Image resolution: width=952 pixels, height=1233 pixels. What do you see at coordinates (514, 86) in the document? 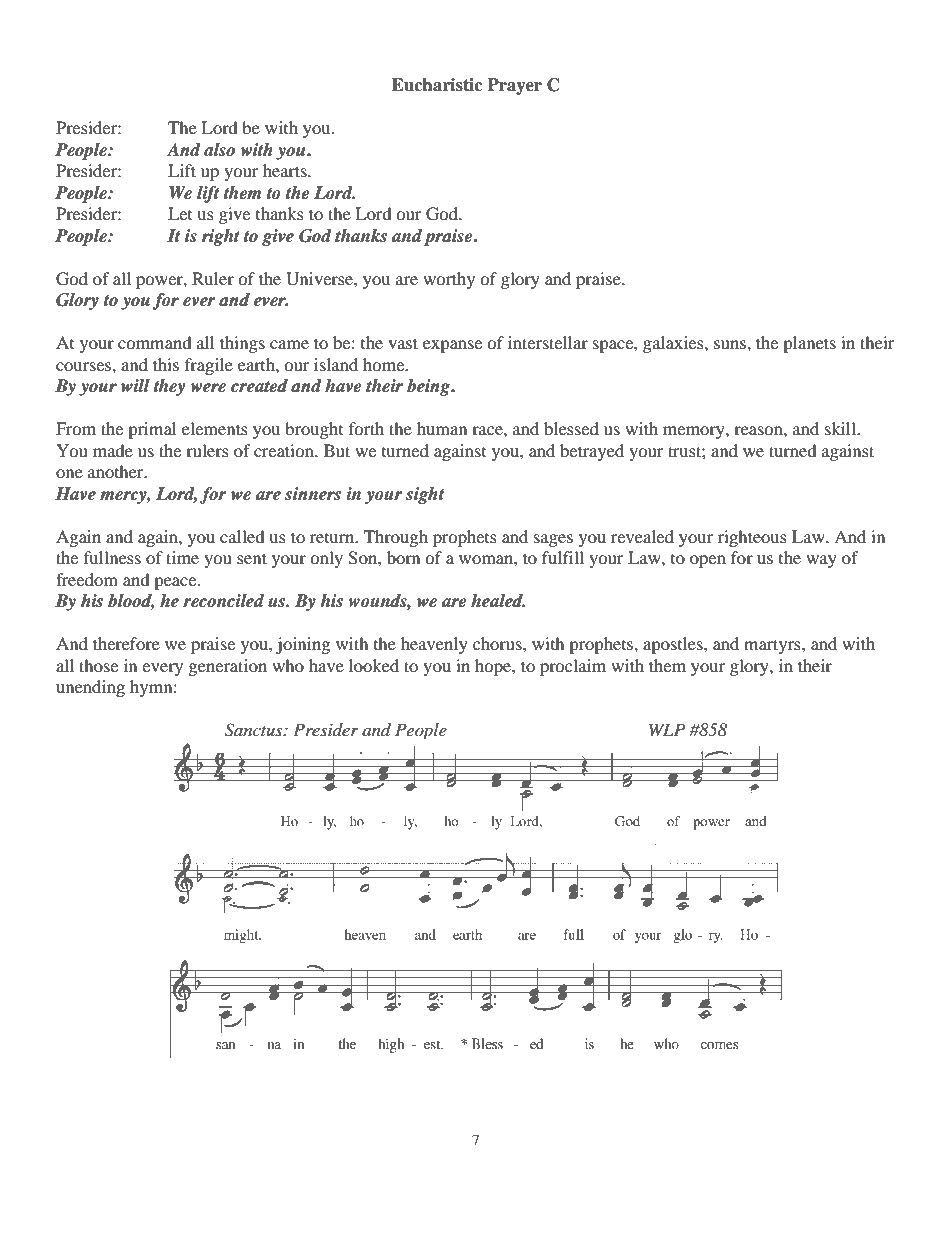
I see `Prayer` at bounding box center [514, 86].
